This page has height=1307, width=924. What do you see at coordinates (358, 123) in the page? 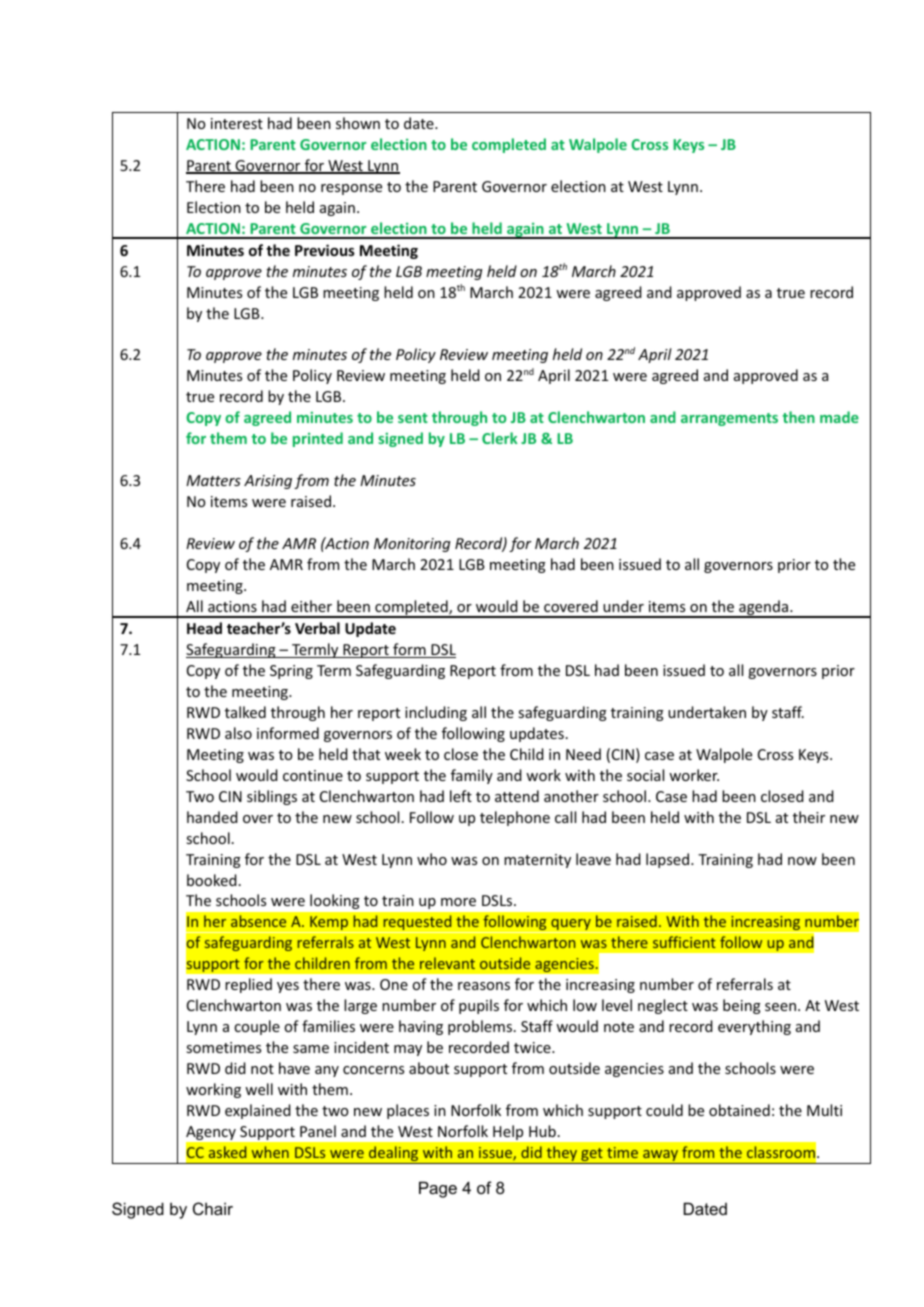
I see `shown` at bounding box center [358, 123].
